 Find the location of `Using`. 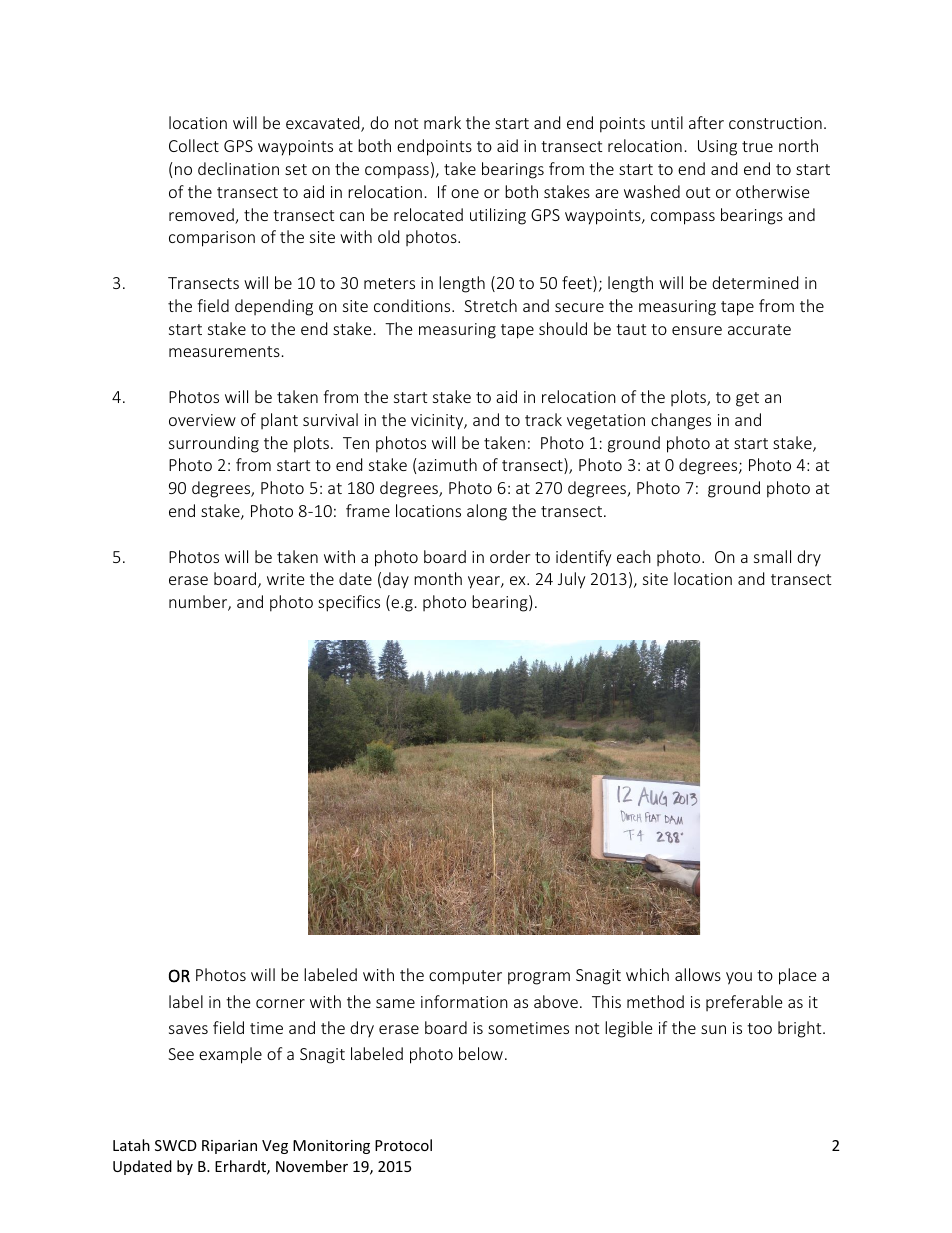

Using is located at coordinates (717, 148).
